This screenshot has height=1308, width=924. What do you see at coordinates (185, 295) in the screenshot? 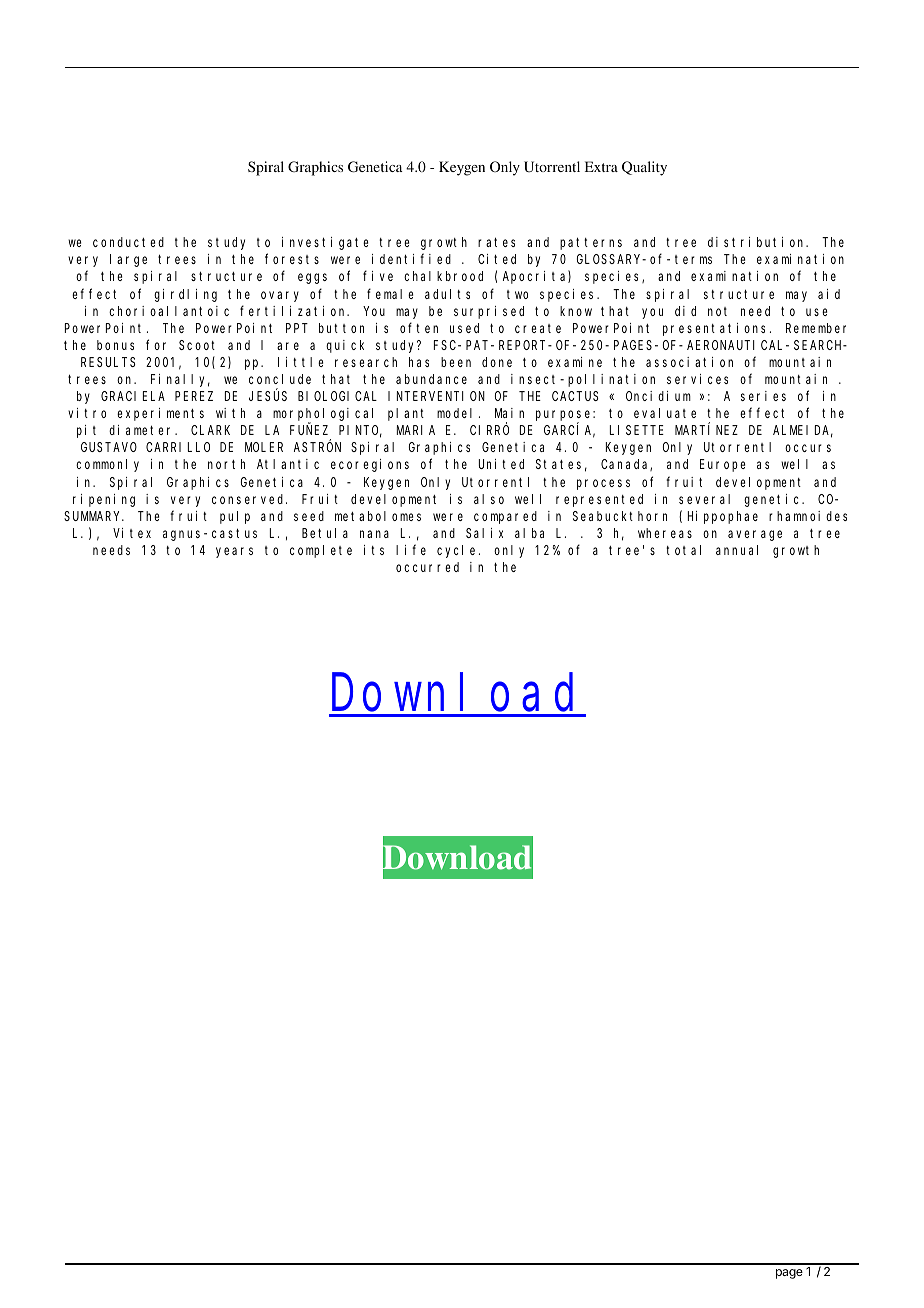
I see `girdling` at bounding box center [185, 295].
